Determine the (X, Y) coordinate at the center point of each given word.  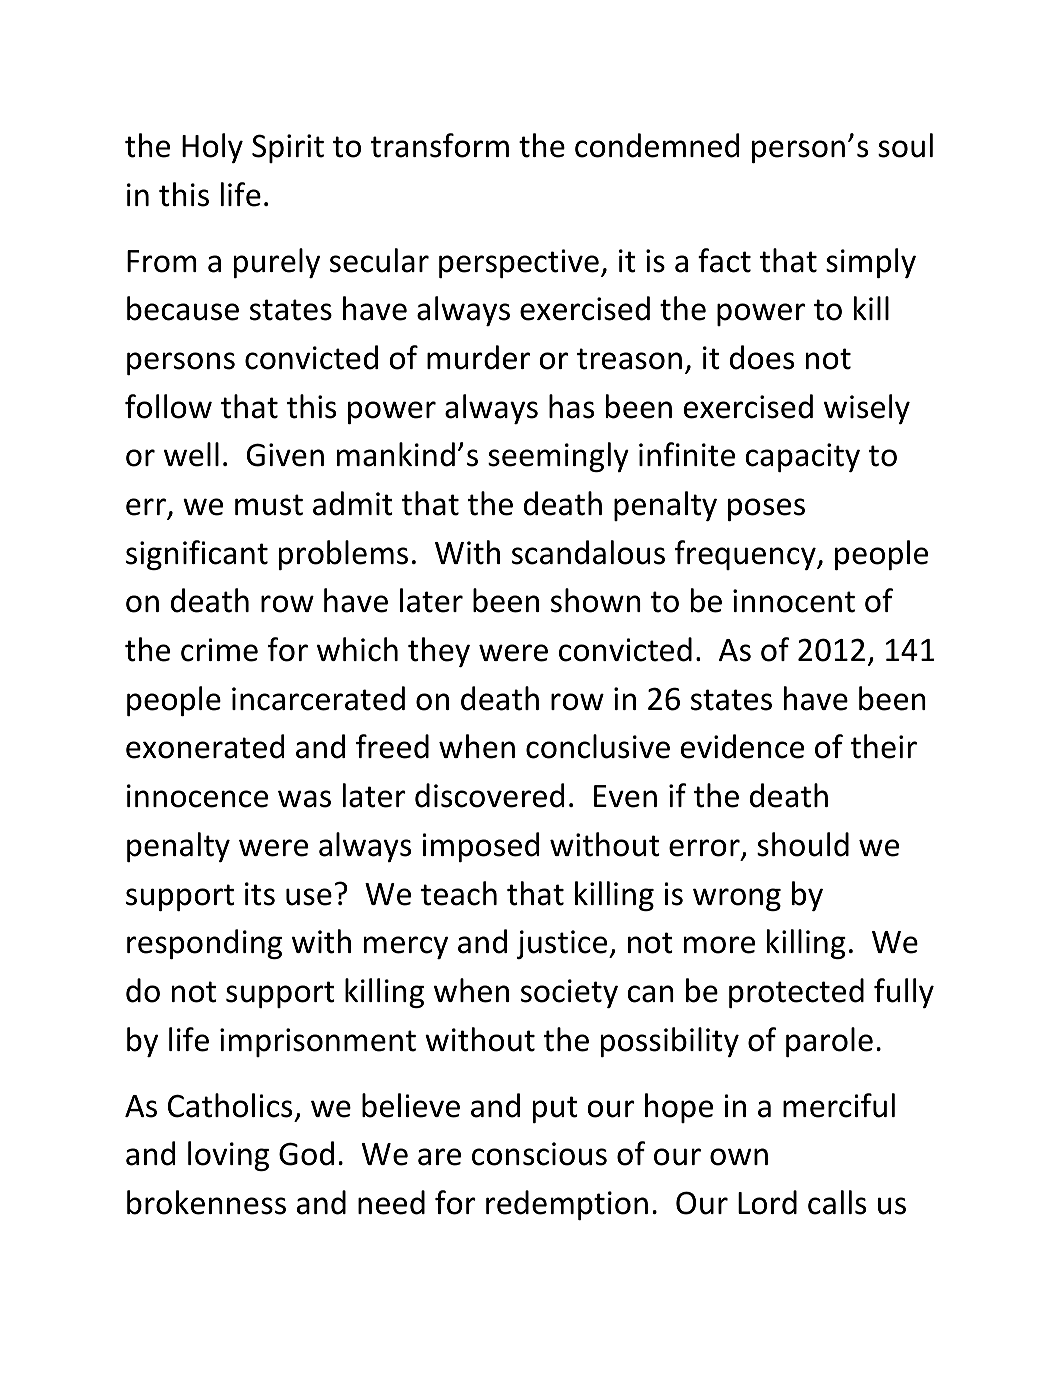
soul (905, 145)
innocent (794, 601)
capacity (802, 457)
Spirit (288, 148)
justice (563, 944)
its (260, 894)
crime (219, 650)
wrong (737, 899)
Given (285, 455)
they (439, 652)
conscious (539, 1154)
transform (440, 145)
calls (837, 1202)
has (571, 406)
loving (228, 1156)
